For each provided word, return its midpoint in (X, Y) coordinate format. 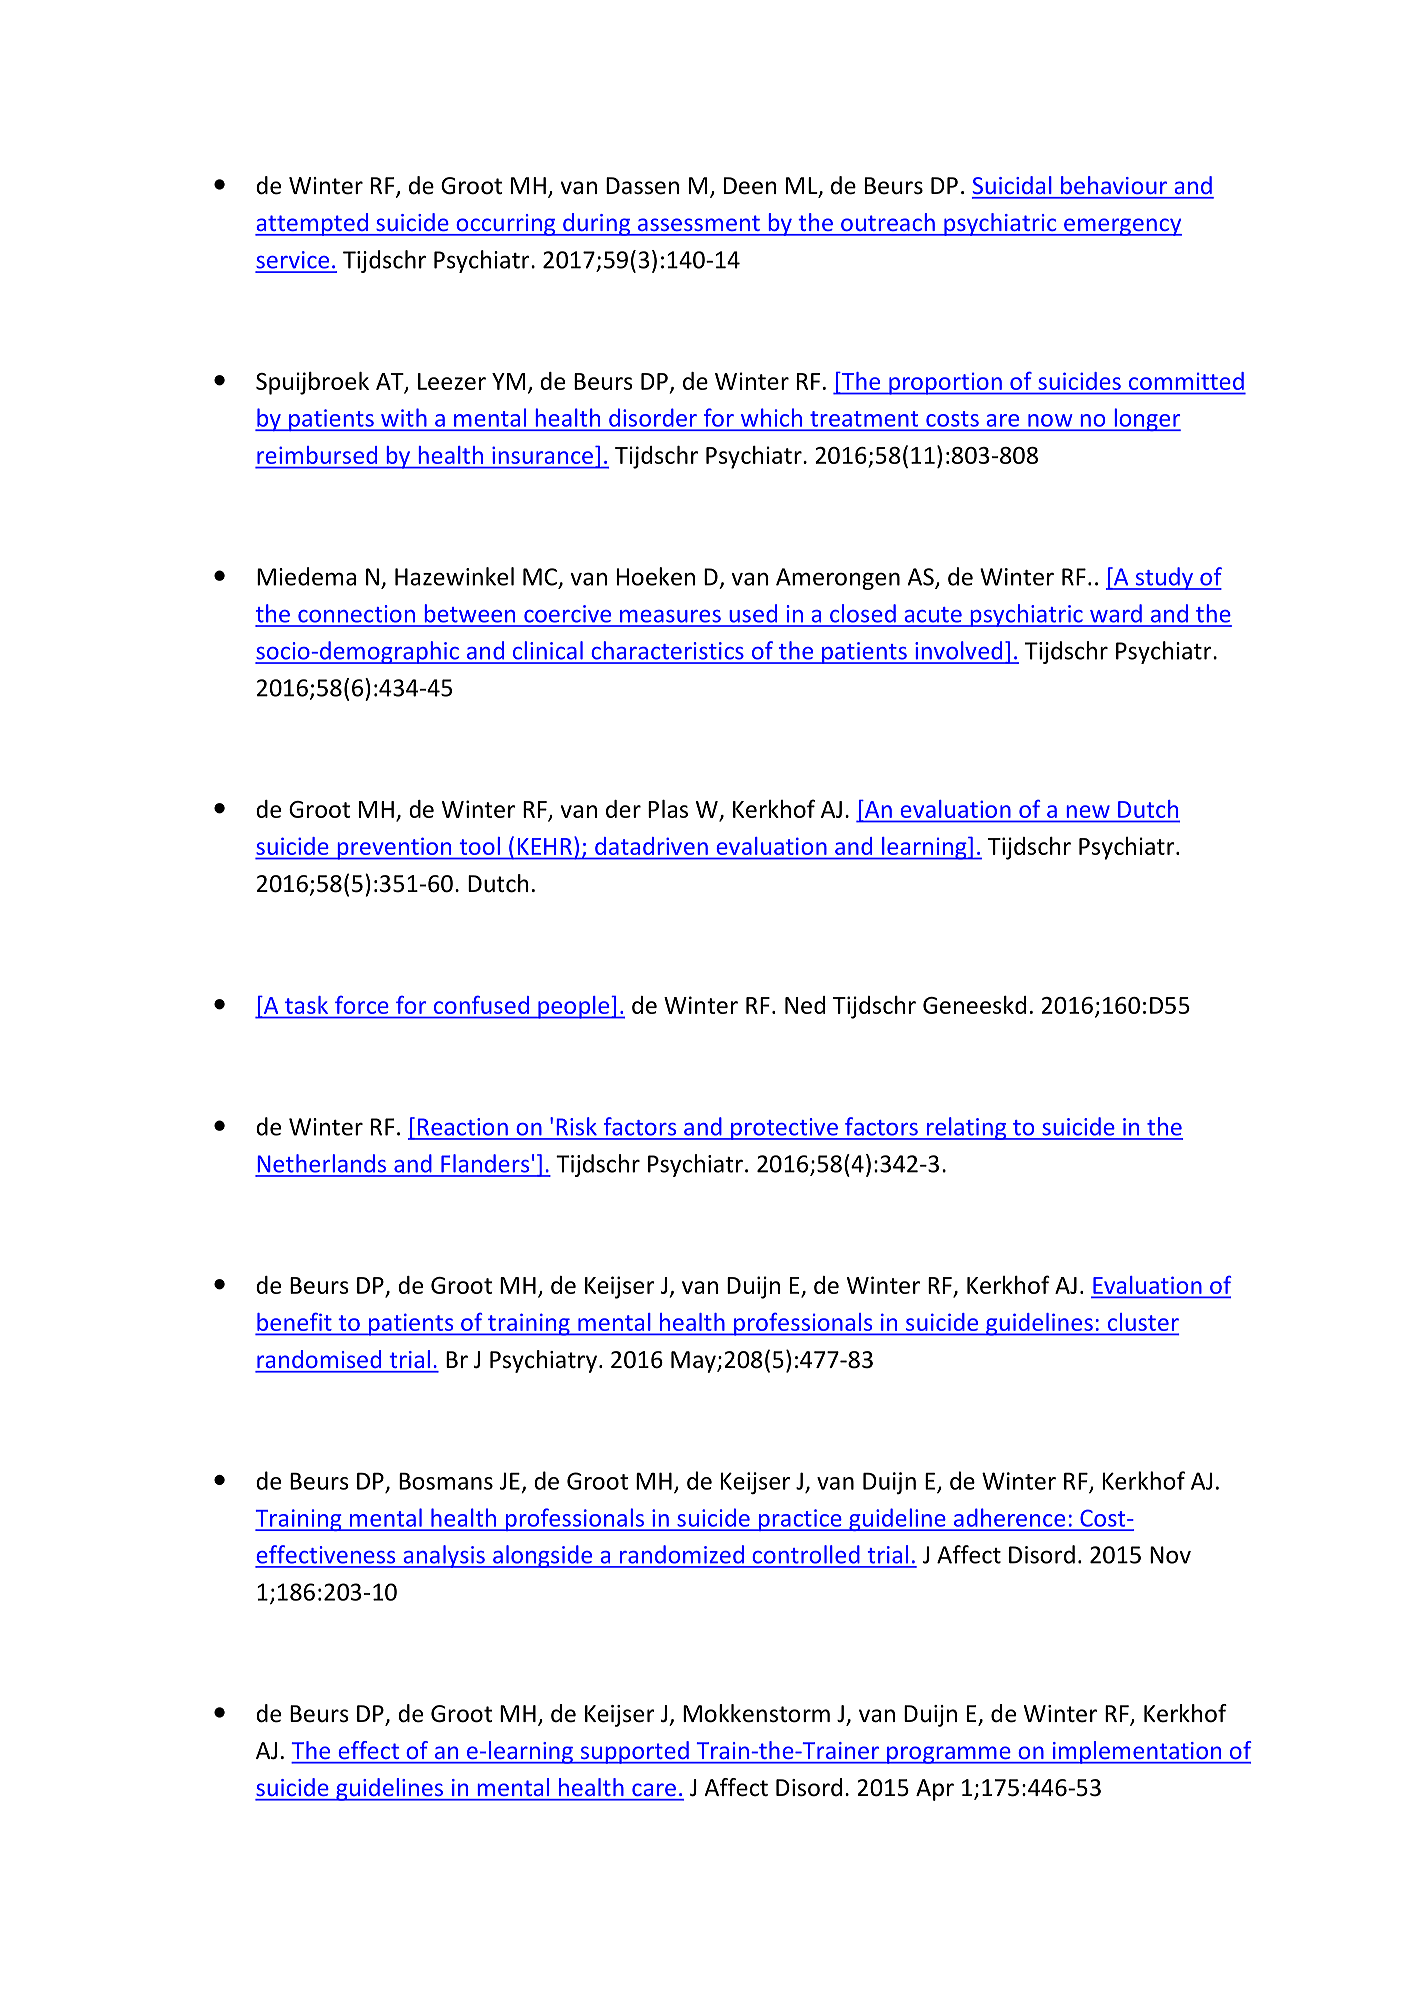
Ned (805, 1005)
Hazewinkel (454, 576)
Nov (1170, 1555)
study (1164, 578)
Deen (750, 186)
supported (634, 1752)
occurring (506, 225)
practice (800, 1520)
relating (966, 1128)
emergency (1122, 227)
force (361, 1005)
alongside (543, 1556)
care (654, 1790)
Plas (668, 809)
